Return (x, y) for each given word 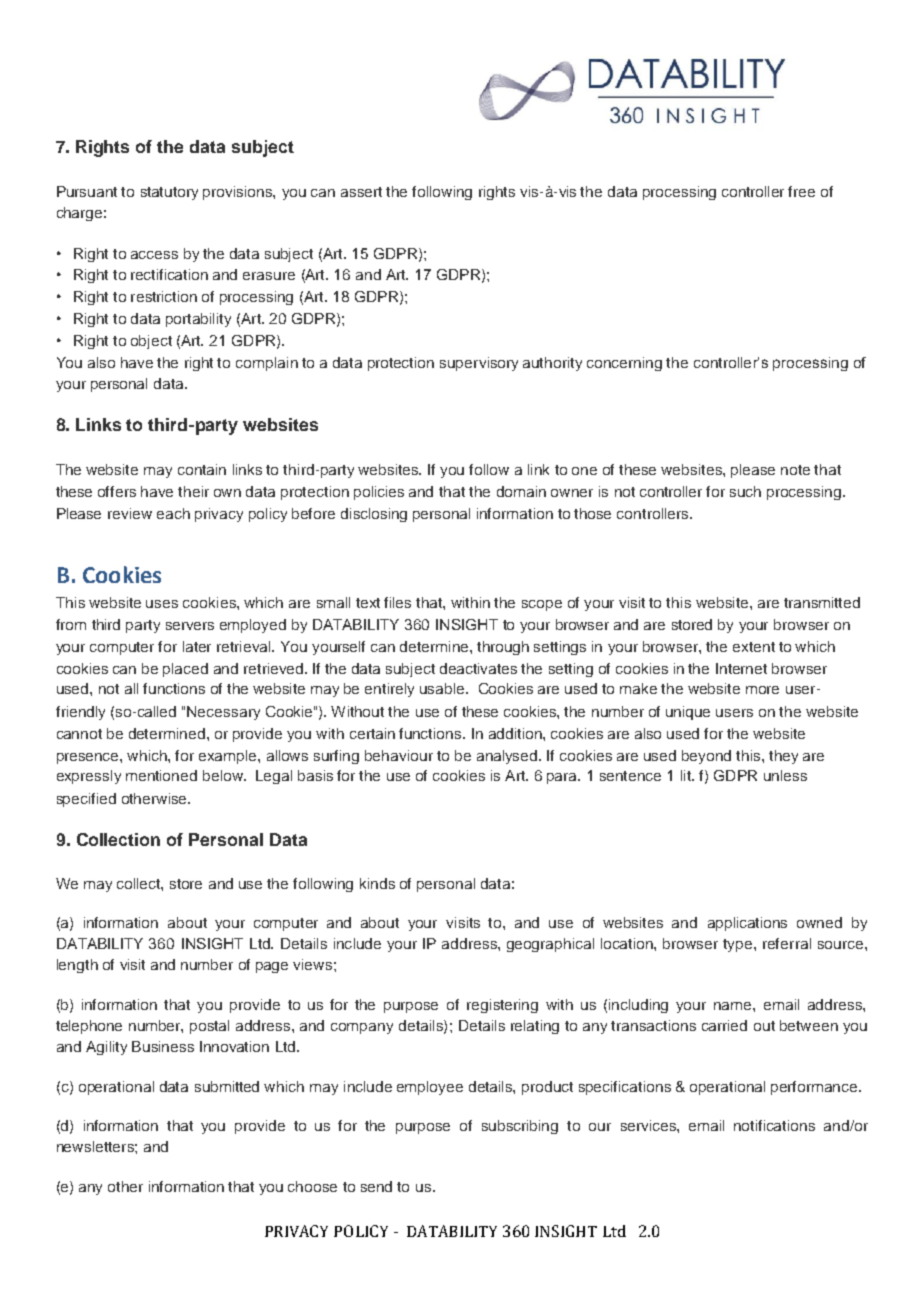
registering (502, 1006)
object (151, 342)
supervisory (479, 364)
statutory (169, 193)
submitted (227, 1086)
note (795, 470)
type (739, 945)
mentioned (161, 775)
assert (361, 192)
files (397, 602)
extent (754, 647)
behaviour (399, 755)
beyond (706, 757)
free (801, 191)
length (77, 966)
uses (162, 604)
